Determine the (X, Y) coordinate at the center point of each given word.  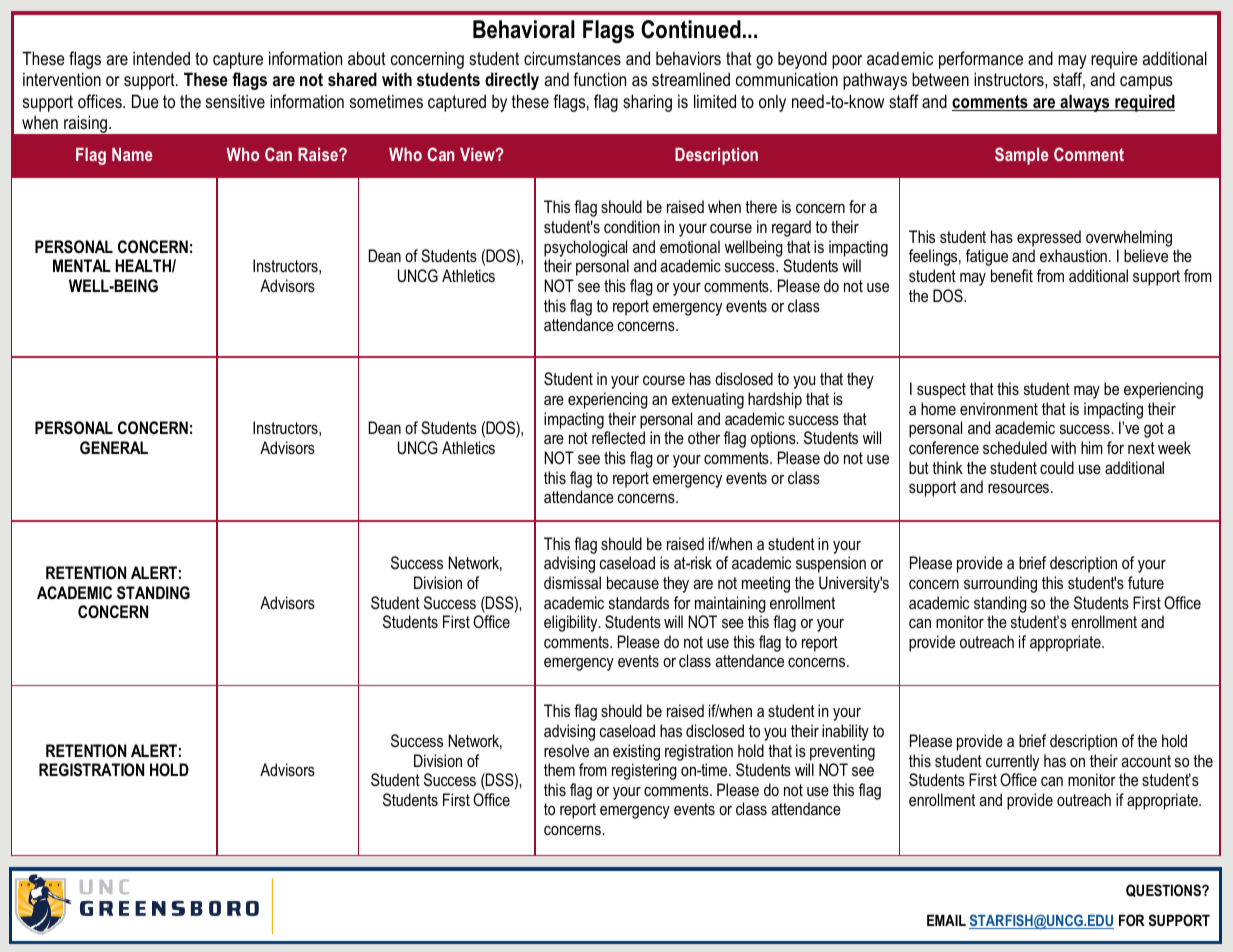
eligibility (572, 623)
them (559, 769)
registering (644, 771)
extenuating (708, 400)
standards (639, 602)
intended (161, 58)
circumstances (572, 58)
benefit (1012, 275)
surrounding (1000, 584)
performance (981, 60)
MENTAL (82, 265)
